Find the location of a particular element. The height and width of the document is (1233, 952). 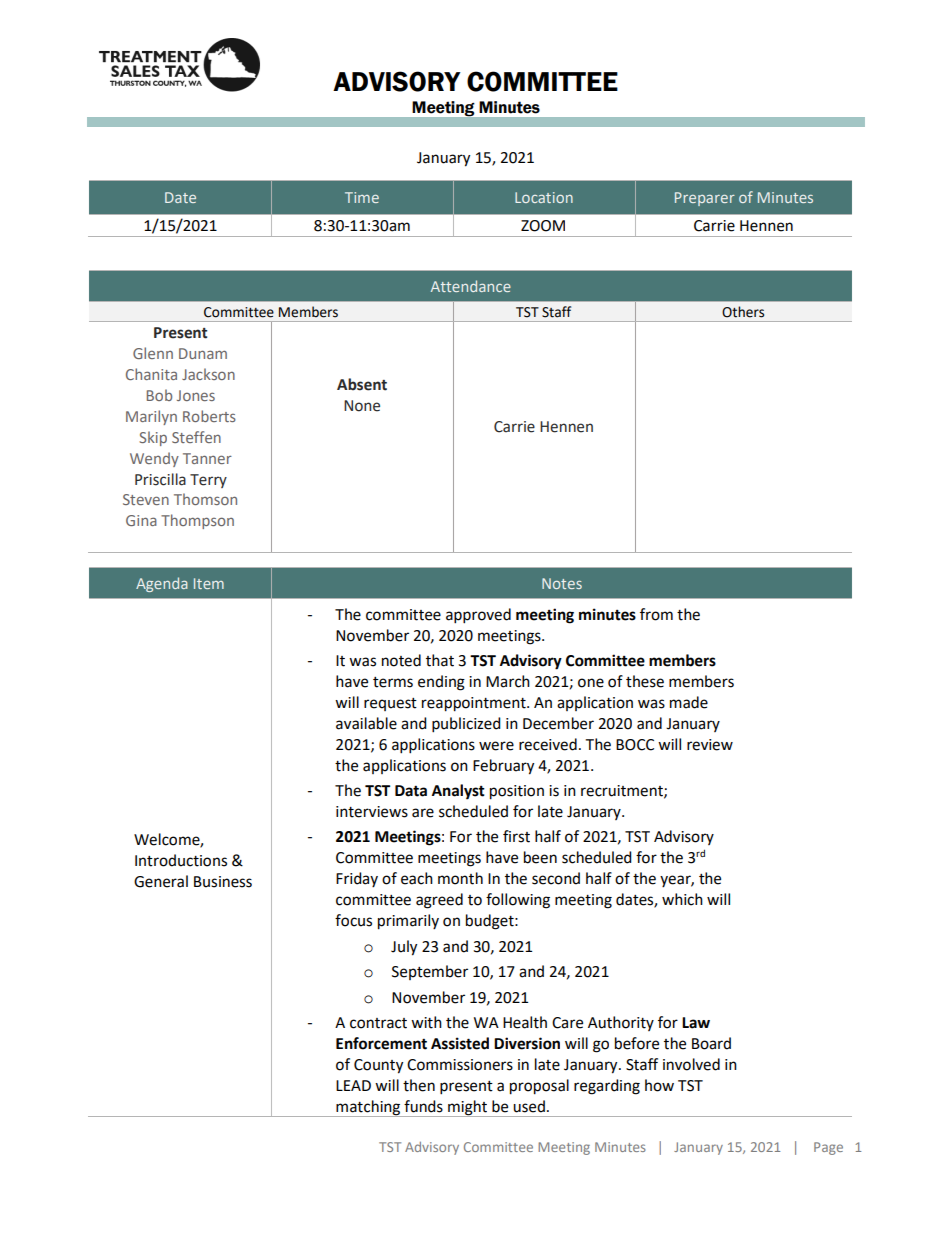

might is located at coordinates (467, 1108).
